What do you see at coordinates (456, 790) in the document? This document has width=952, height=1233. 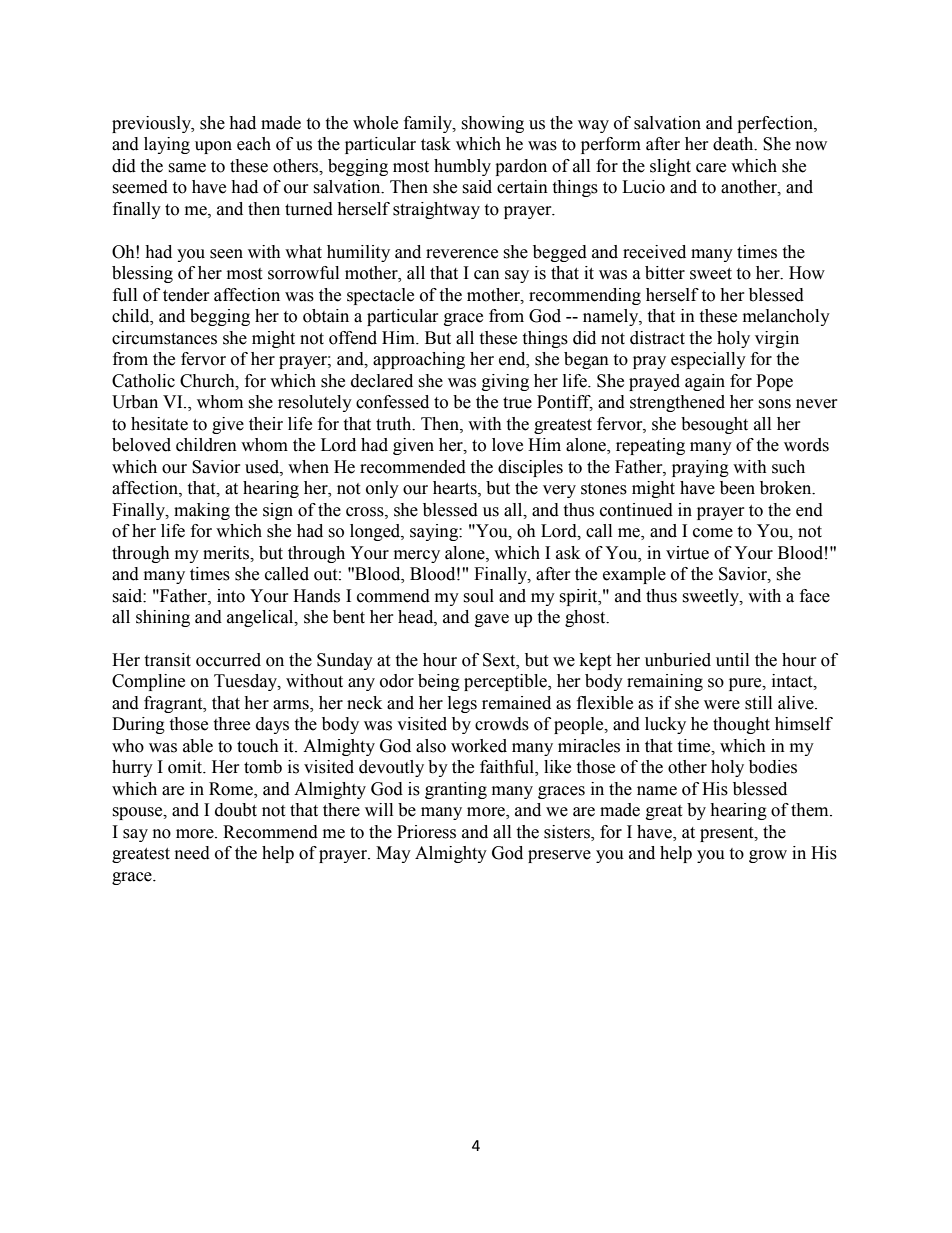 I see `granting` at bounding box center [456, 790].
